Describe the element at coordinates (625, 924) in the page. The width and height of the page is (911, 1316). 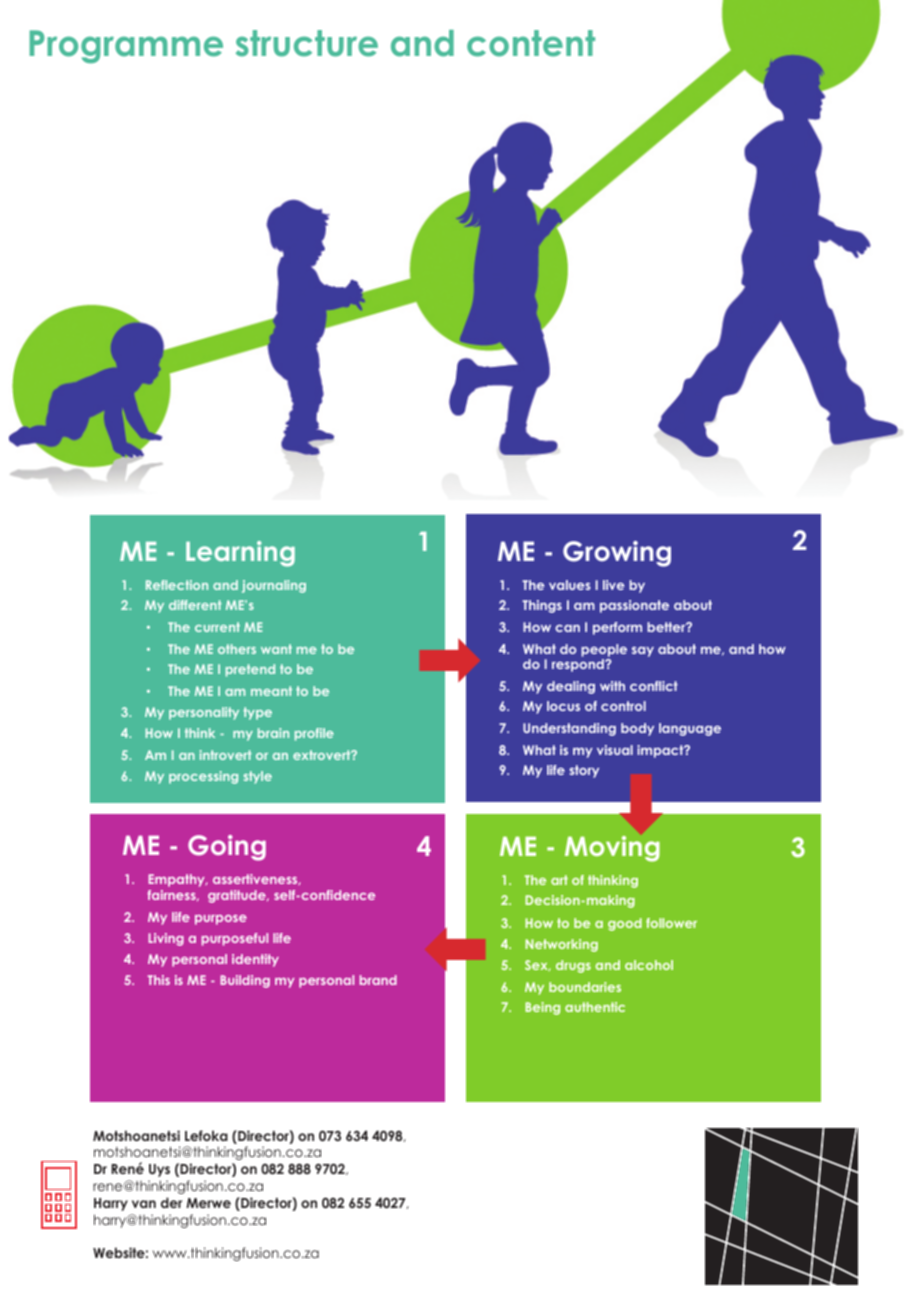
I see `good` at that location.
